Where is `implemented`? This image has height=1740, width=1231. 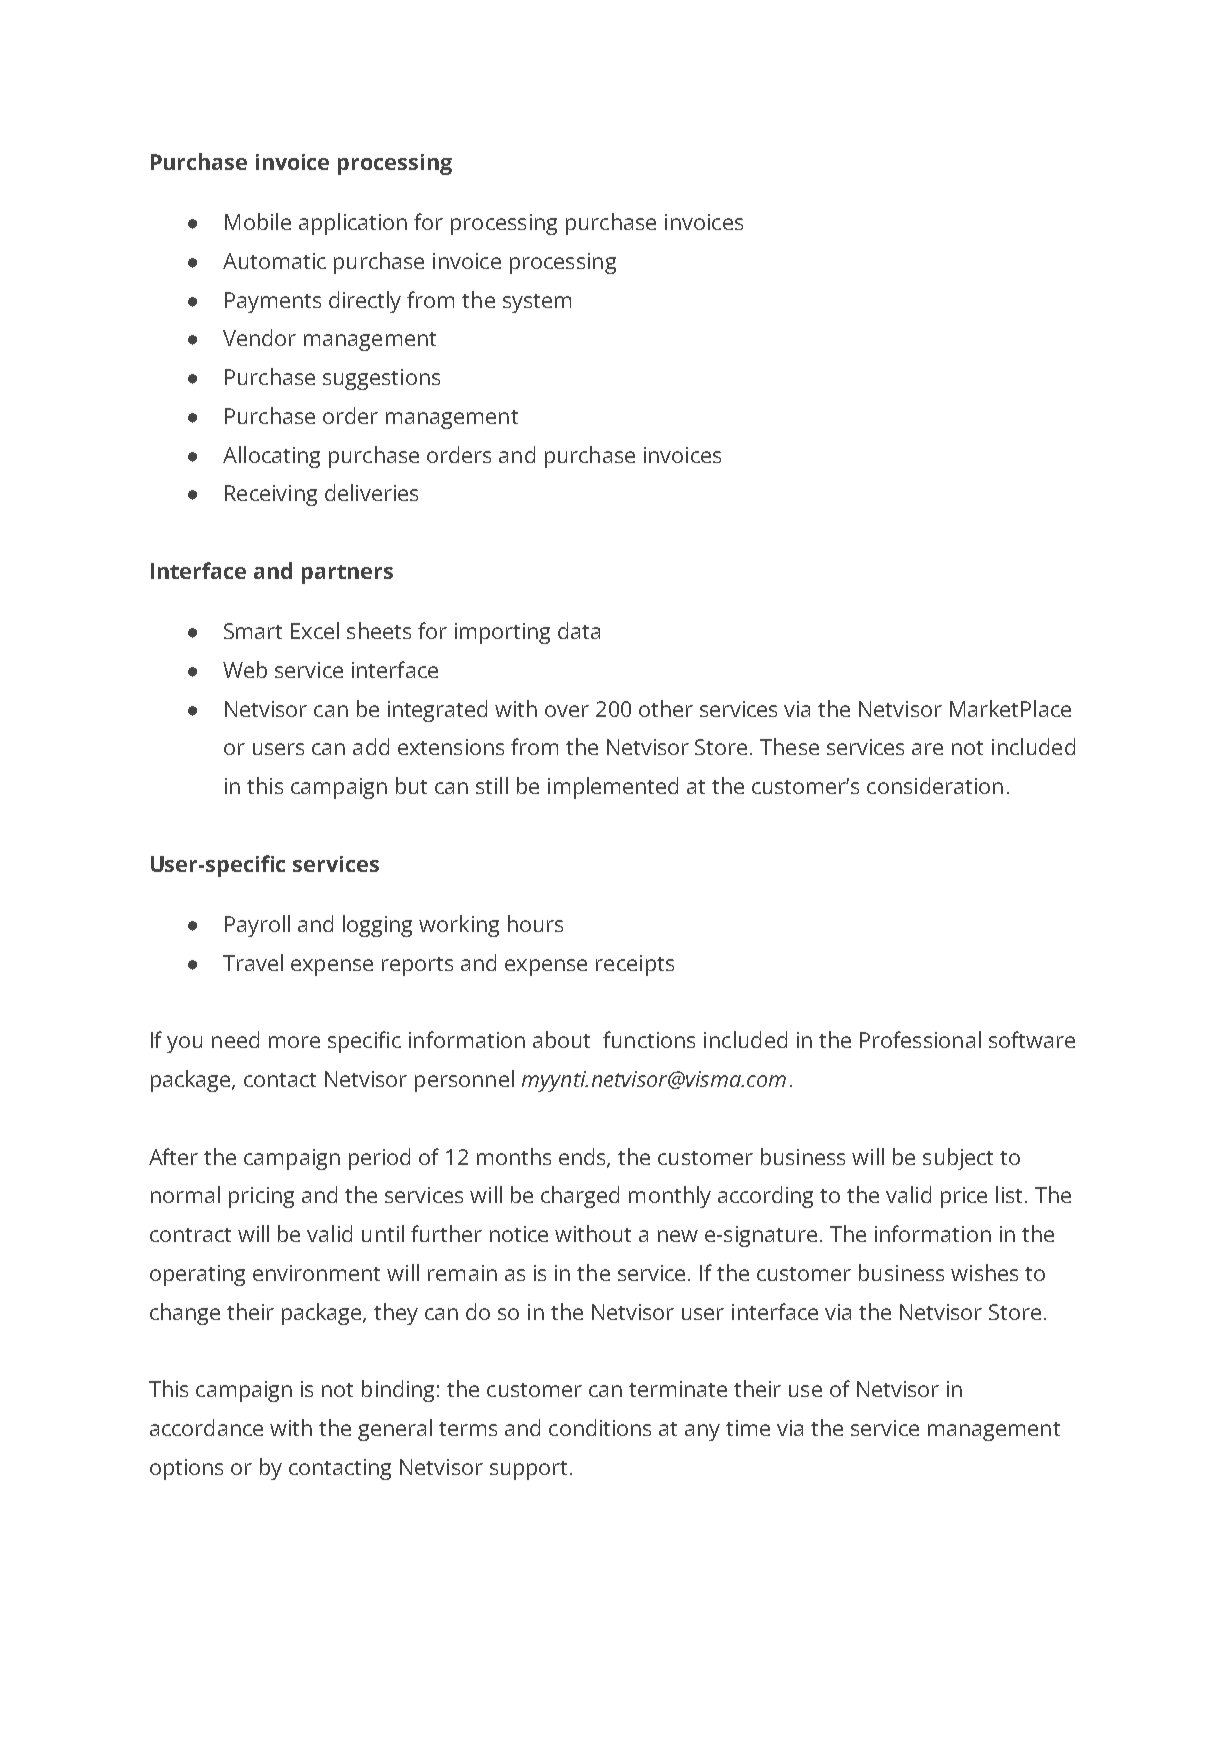 implemented is located at coordinates (613, 788).
